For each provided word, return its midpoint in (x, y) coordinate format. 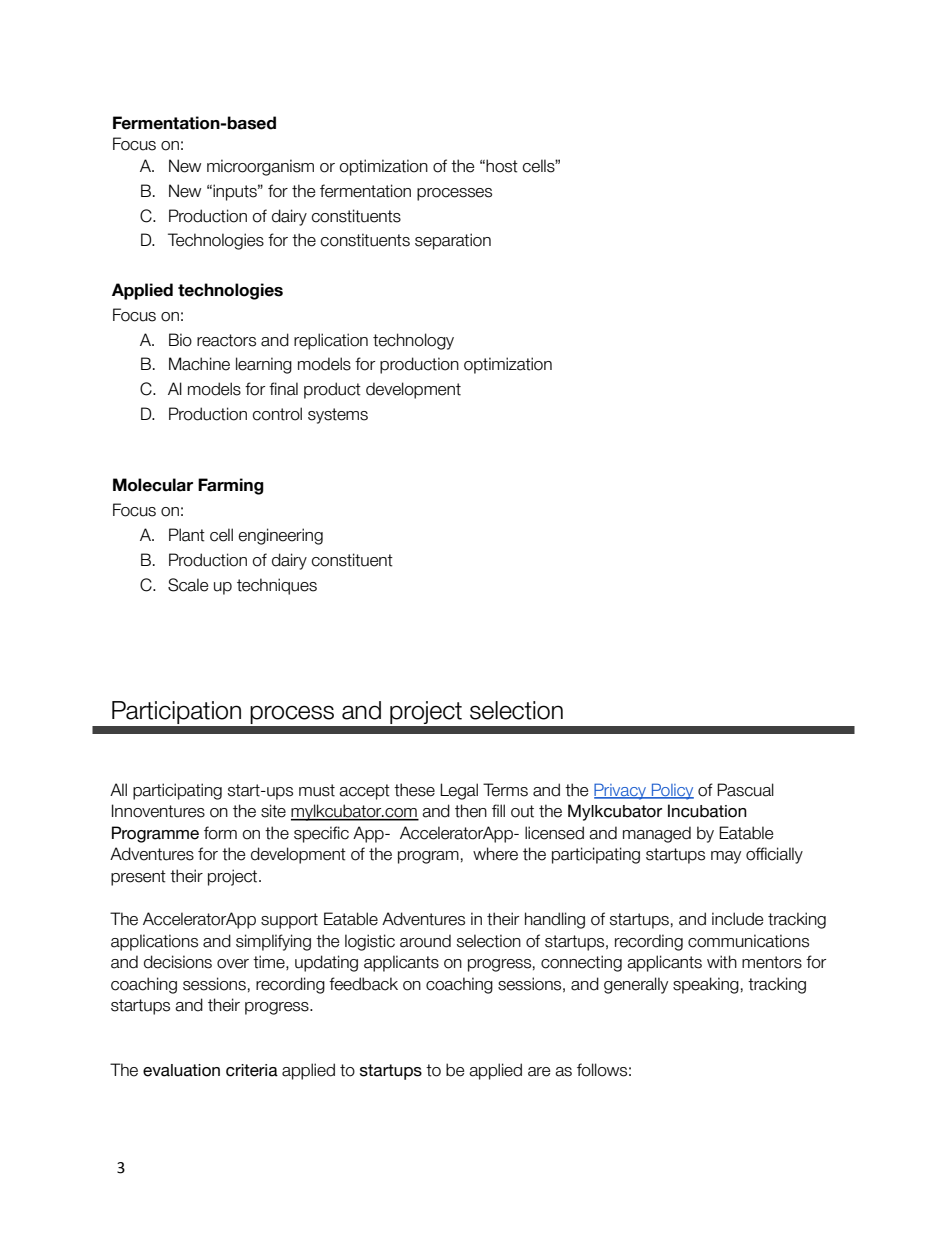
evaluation (181, 1070)
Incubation (707, 811)
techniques (277, 586)
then (471, 811)
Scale (188, 585)
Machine (199, 364)
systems (338, 416)
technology (413, 341)
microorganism (260, 167)
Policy (672, 791)
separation (453, 241)
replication (331, 341)
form (220, 833)
